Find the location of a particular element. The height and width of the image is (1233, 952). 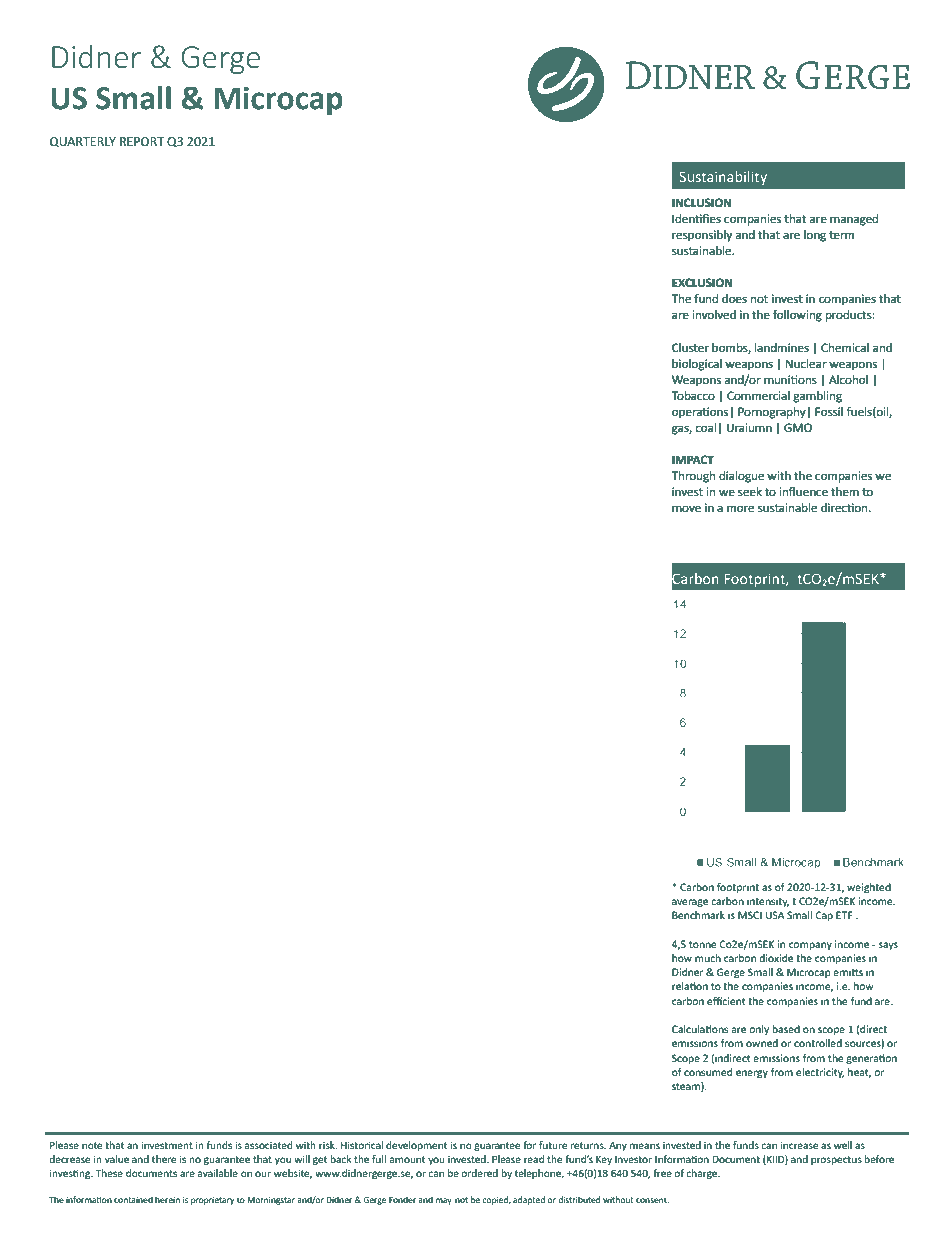

INCLUSION is located at coordinates (701, 203).
